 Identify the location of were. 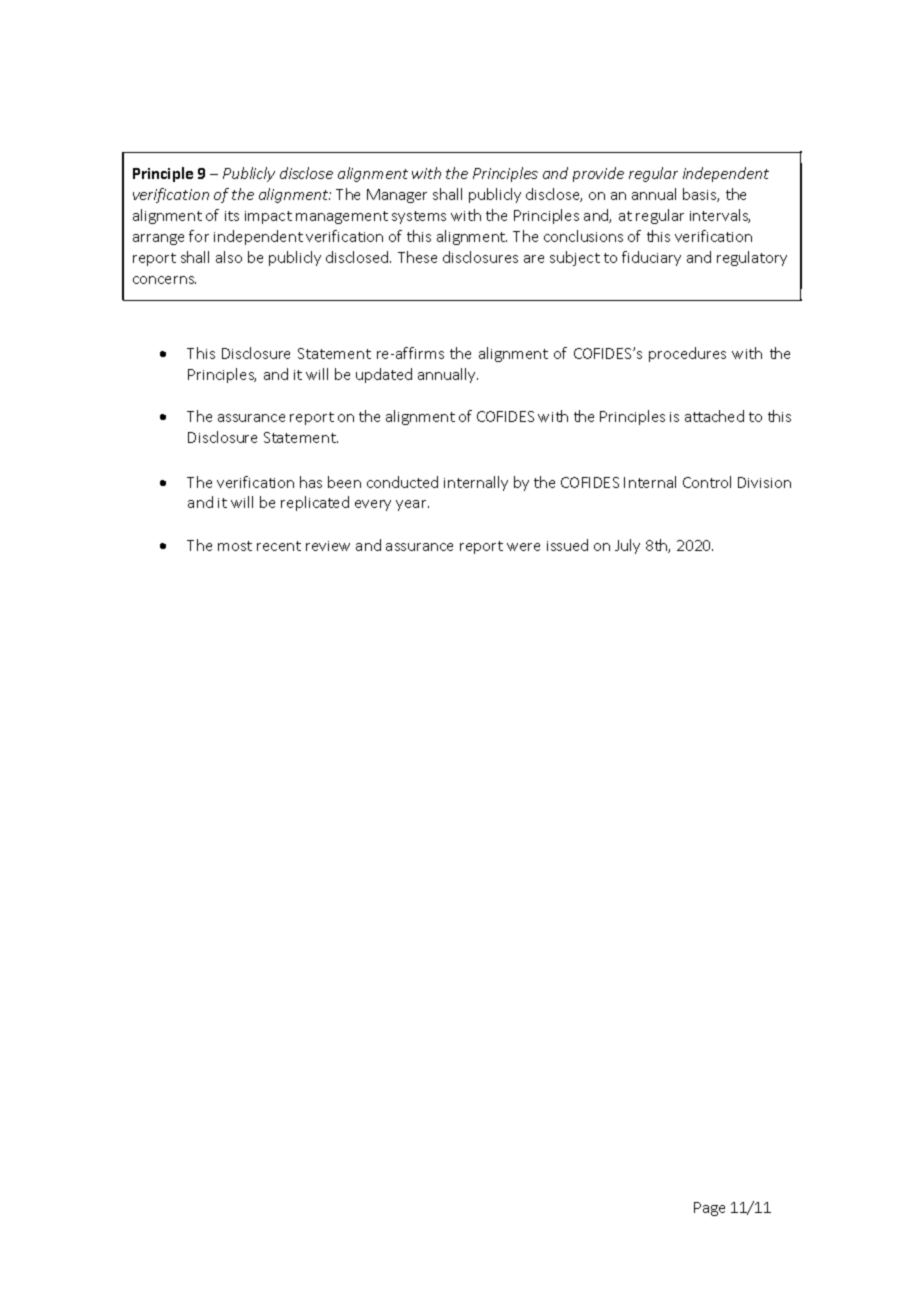
(523, 547).
